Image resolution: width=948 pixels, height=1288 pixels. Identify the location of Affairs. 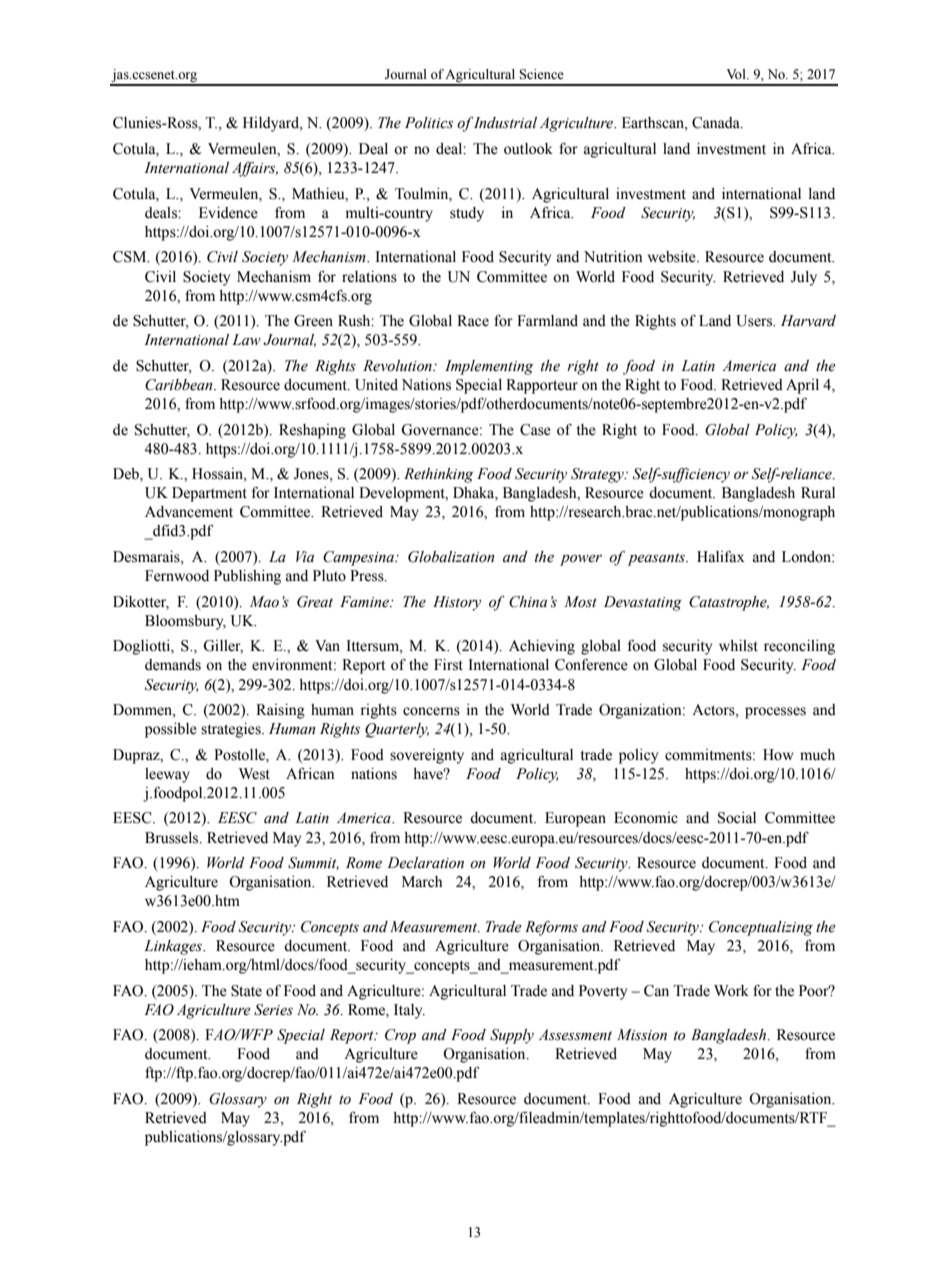
(255, 169).
